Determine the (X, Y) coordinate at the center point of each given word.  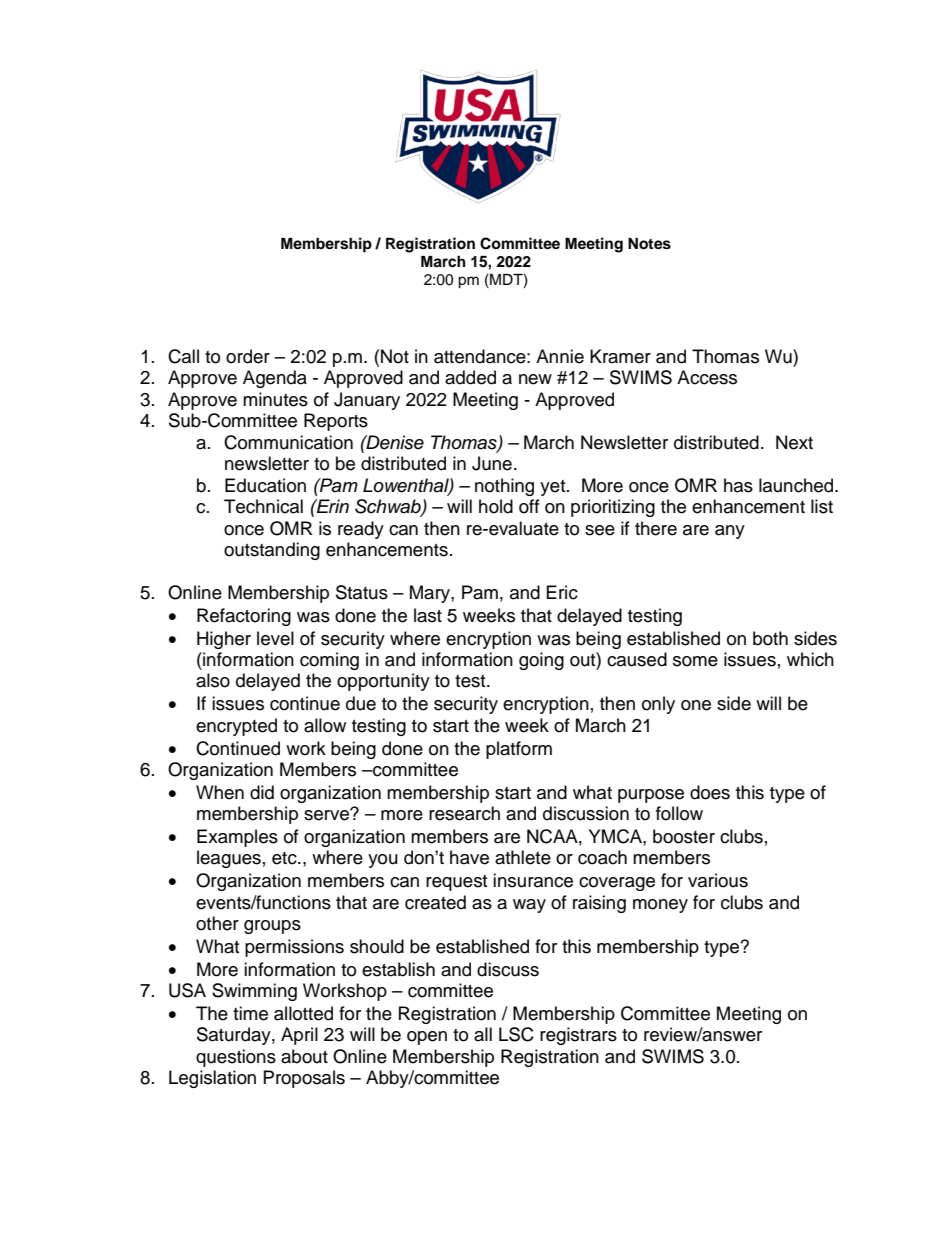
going (541, 661)
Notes (649, 244)
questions (236, 1058)
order (248, 356)
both (770, 638)
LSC (516, 1034)
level (275, 638)
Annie (560, 356)
